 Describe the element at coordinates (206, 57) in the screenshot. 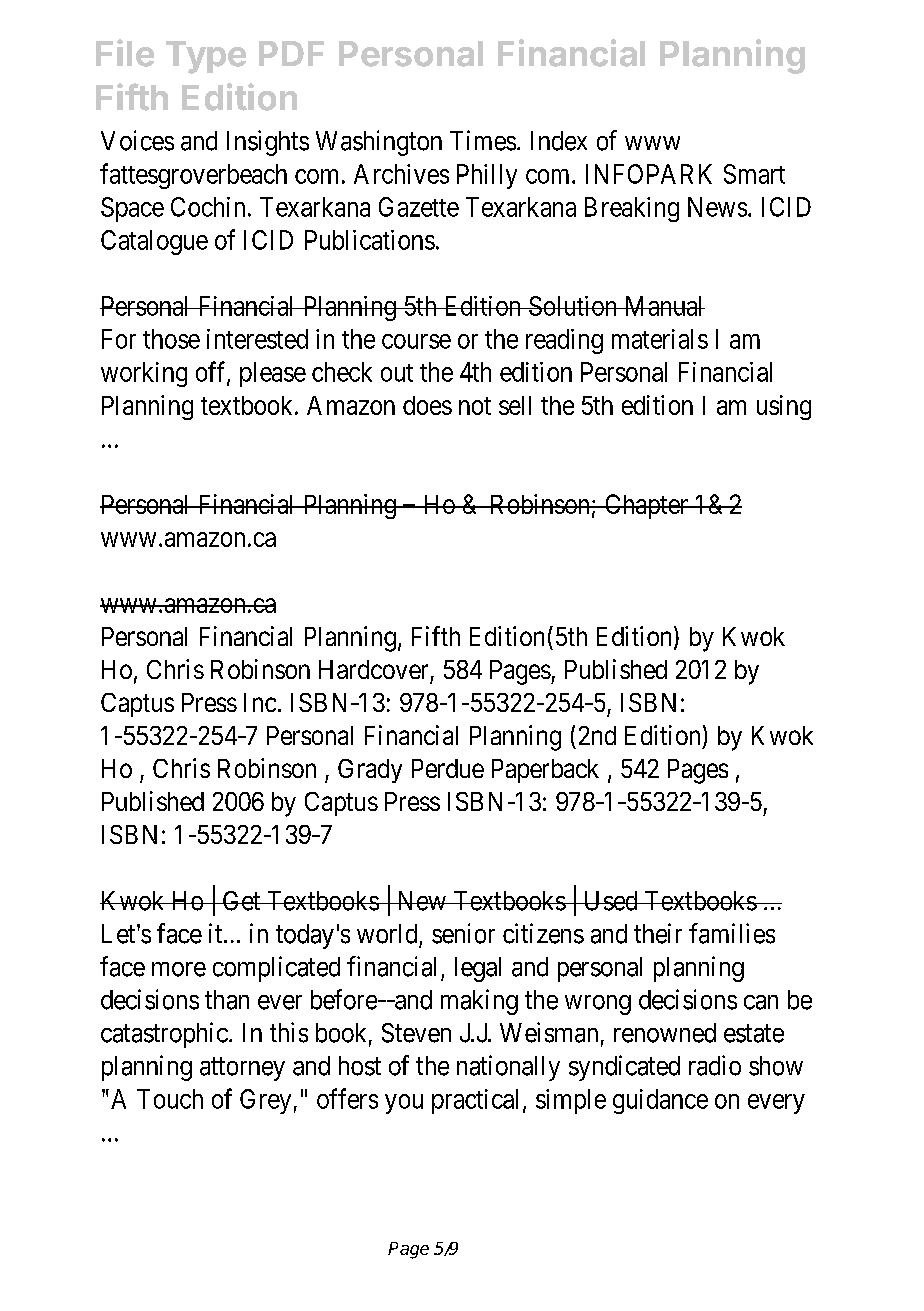

I see `Type` at that location.
